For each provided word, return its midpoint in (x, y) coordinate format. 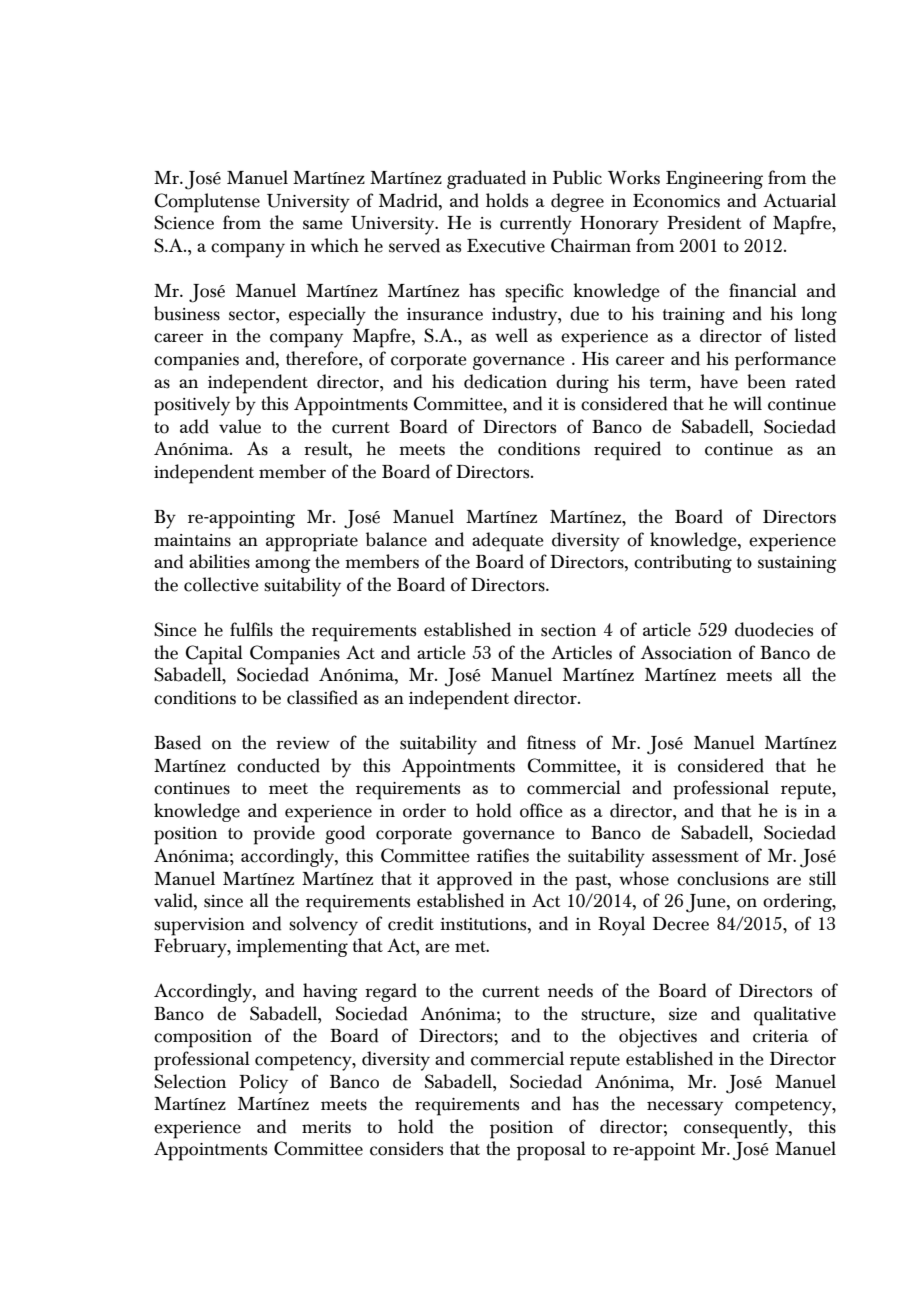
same (323, 225)
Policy (263, 1084)
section (568, 630)
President (704, 222)
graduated (486, 179)
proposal (551, 1151)
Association (686, 652)
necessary (685, 1108)
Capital (214, 655)
